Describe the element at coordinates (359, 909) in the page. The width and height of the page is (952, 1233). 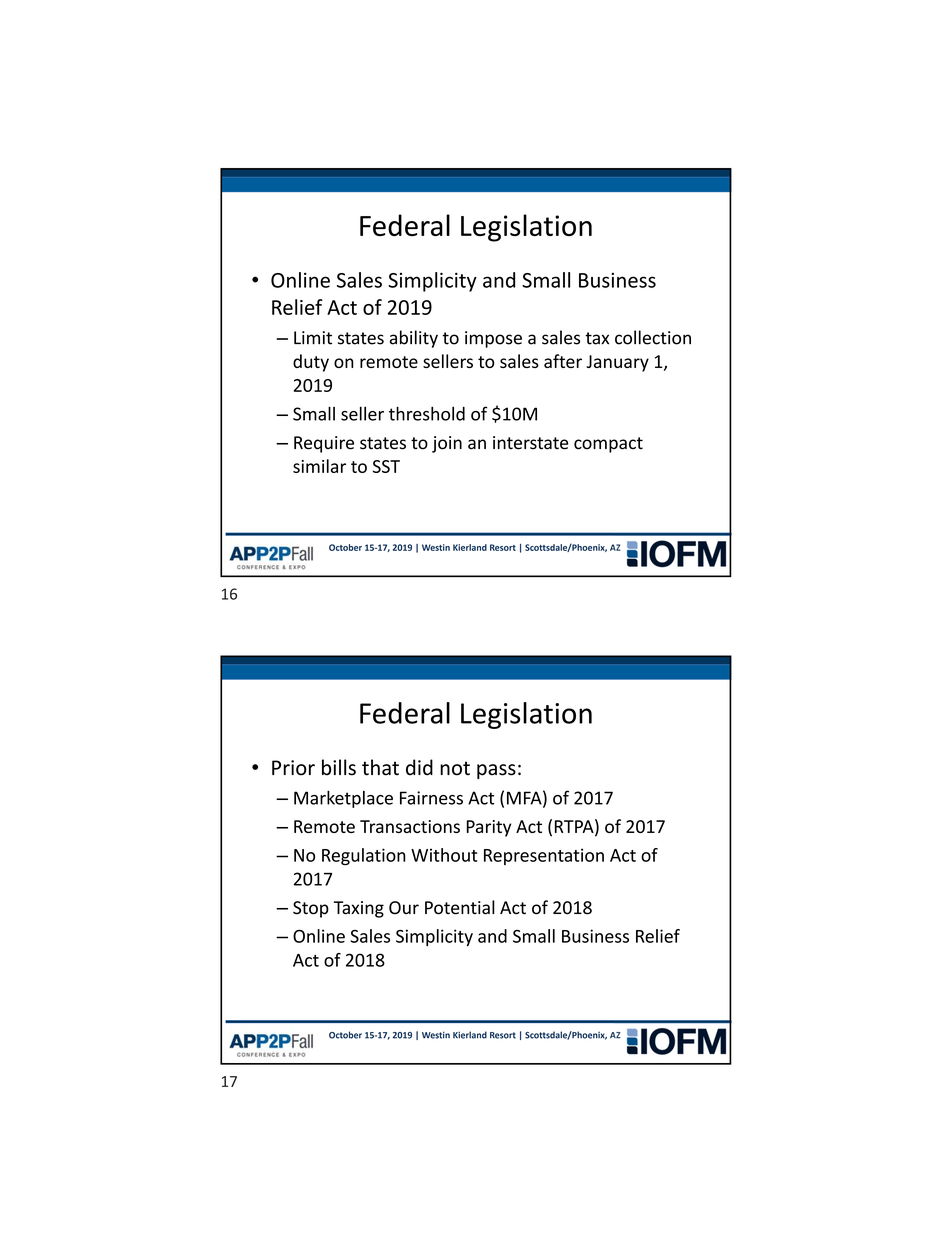
I see `Taxing` at that location.
